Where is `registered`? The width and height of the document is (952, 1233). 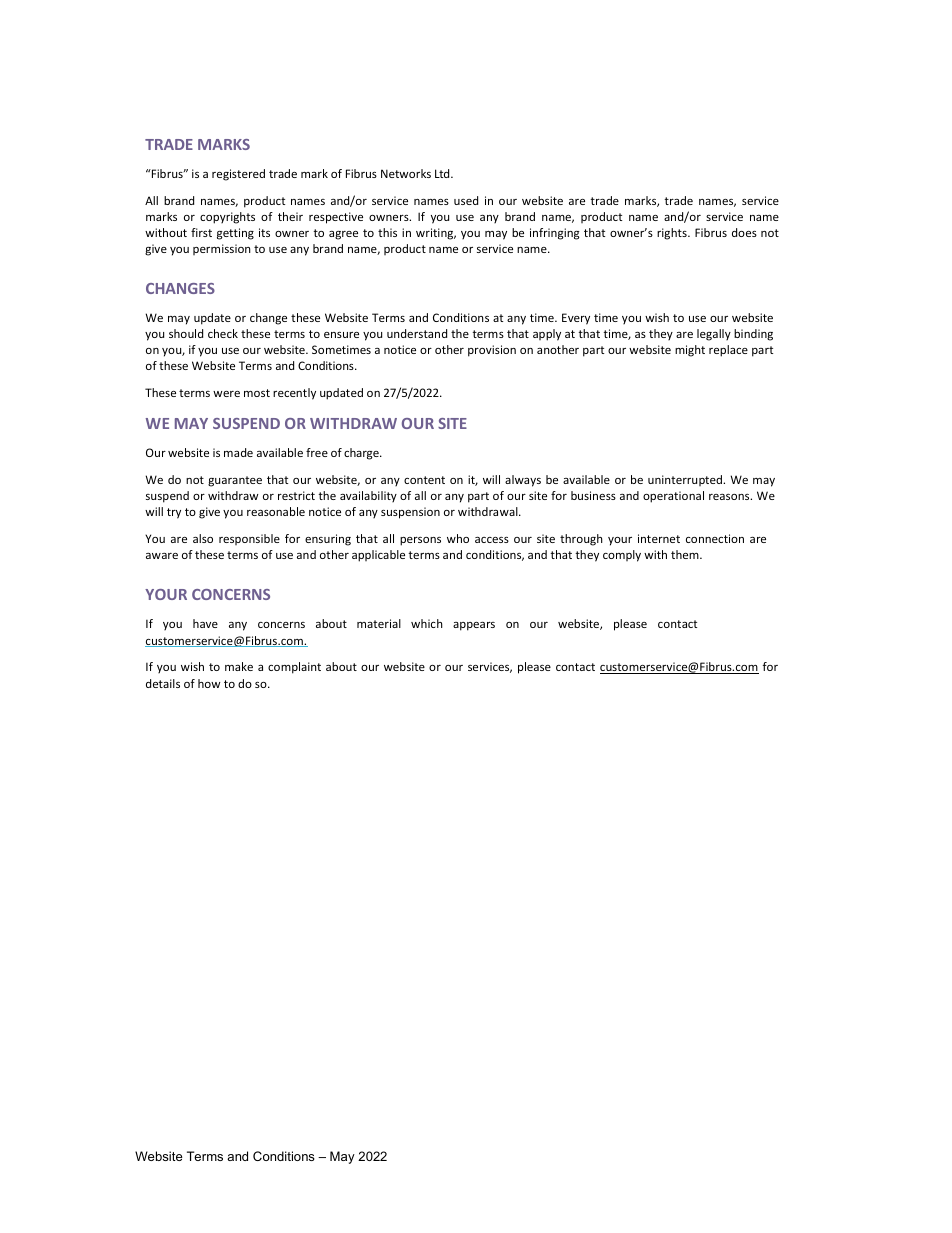
registered is located at coordinates (238, 175).
